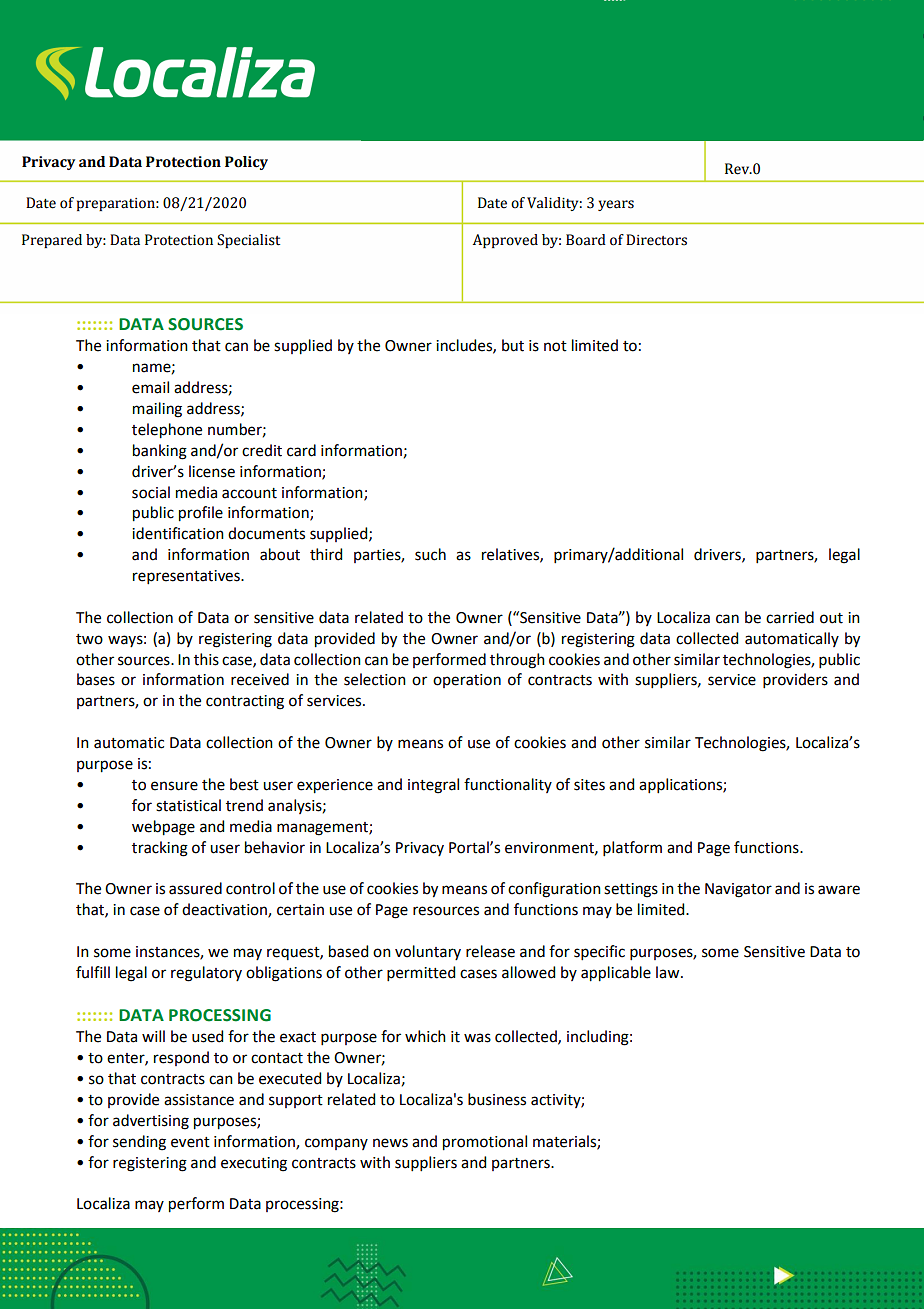 Image resolution: width=924 pixels, height=1309 pixels. I want to click on Policy, so click(246, 163).
